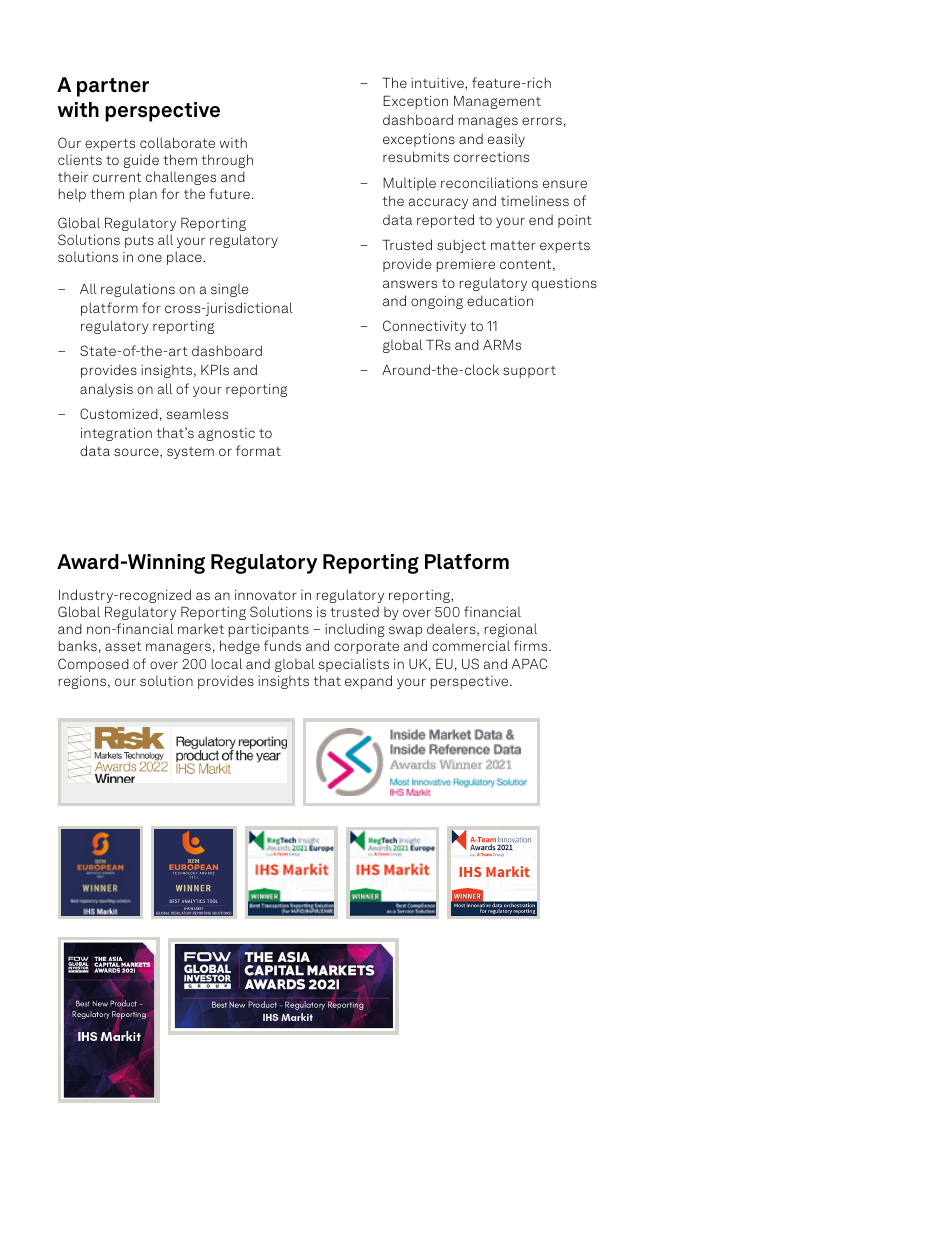  Describe the element at coordinates (106, 390) in the screenshot. I see `analysis` at that location.
